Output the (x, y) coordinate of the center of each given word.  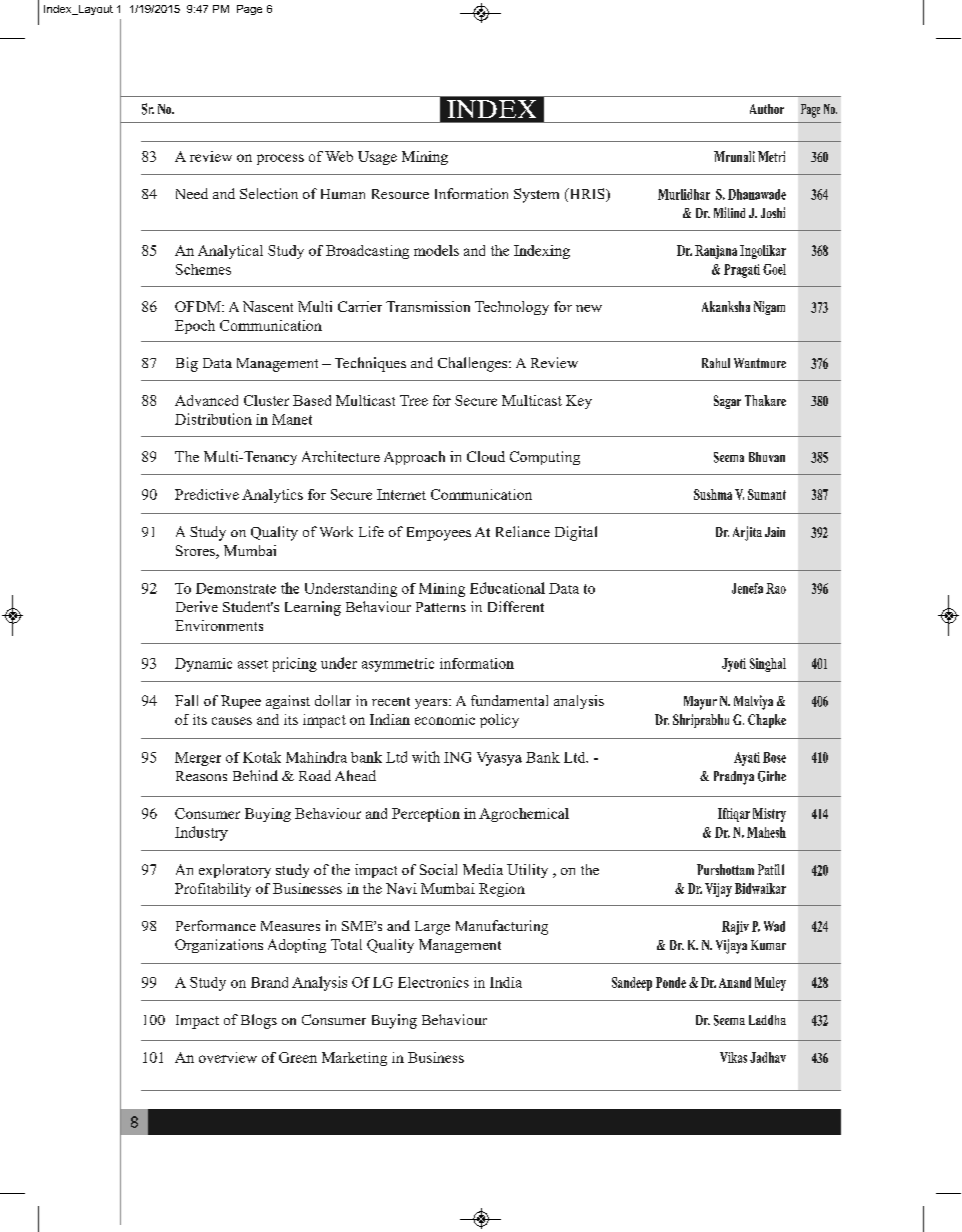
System (536, 195)
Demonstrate (236, 588)
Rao (776, 588)
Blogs (259, 1021)
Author (767, 109)
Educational (507, 588)
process (280, 159)
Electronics (433, 982)
